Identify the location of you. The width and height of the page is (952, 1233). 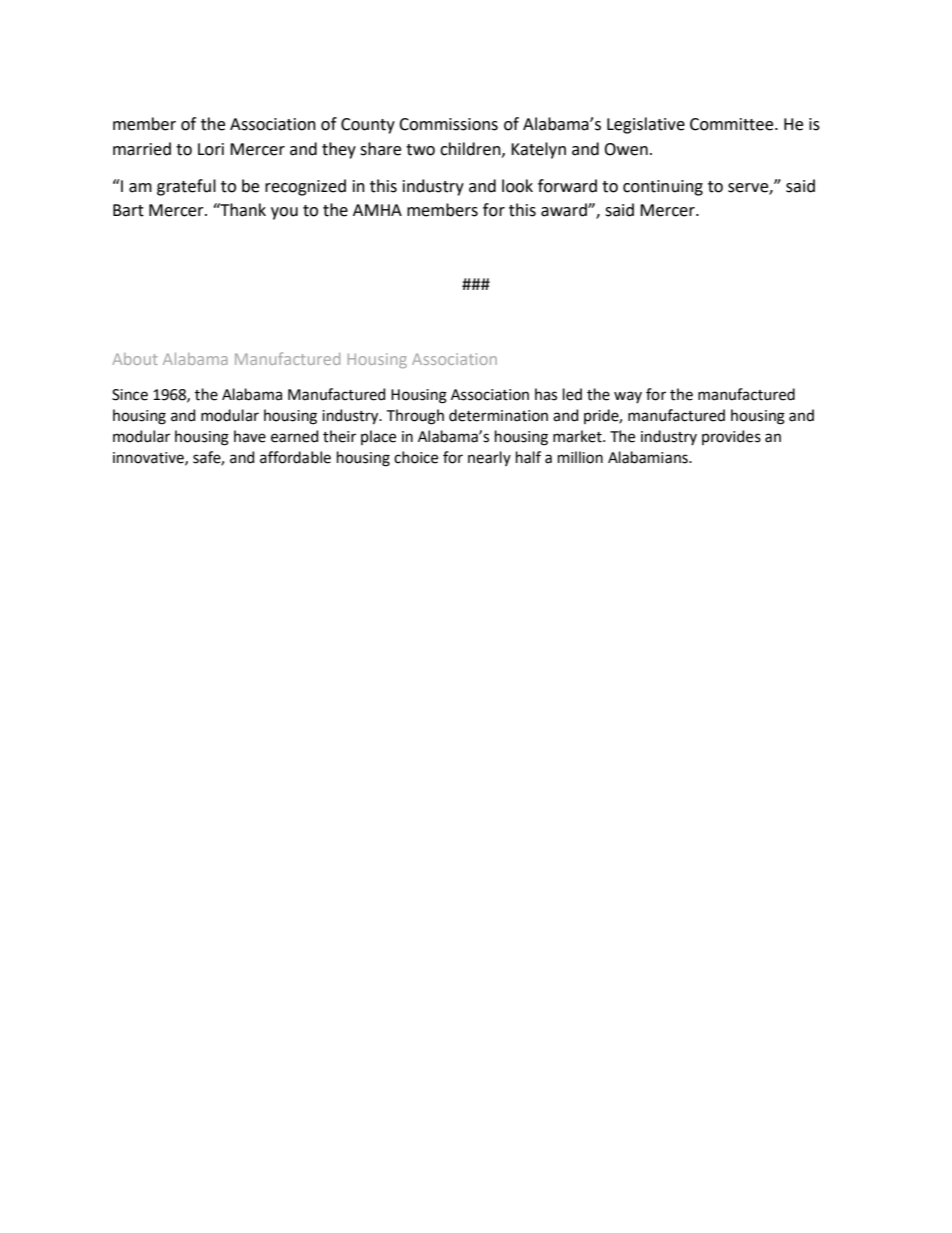
(284, 213).
